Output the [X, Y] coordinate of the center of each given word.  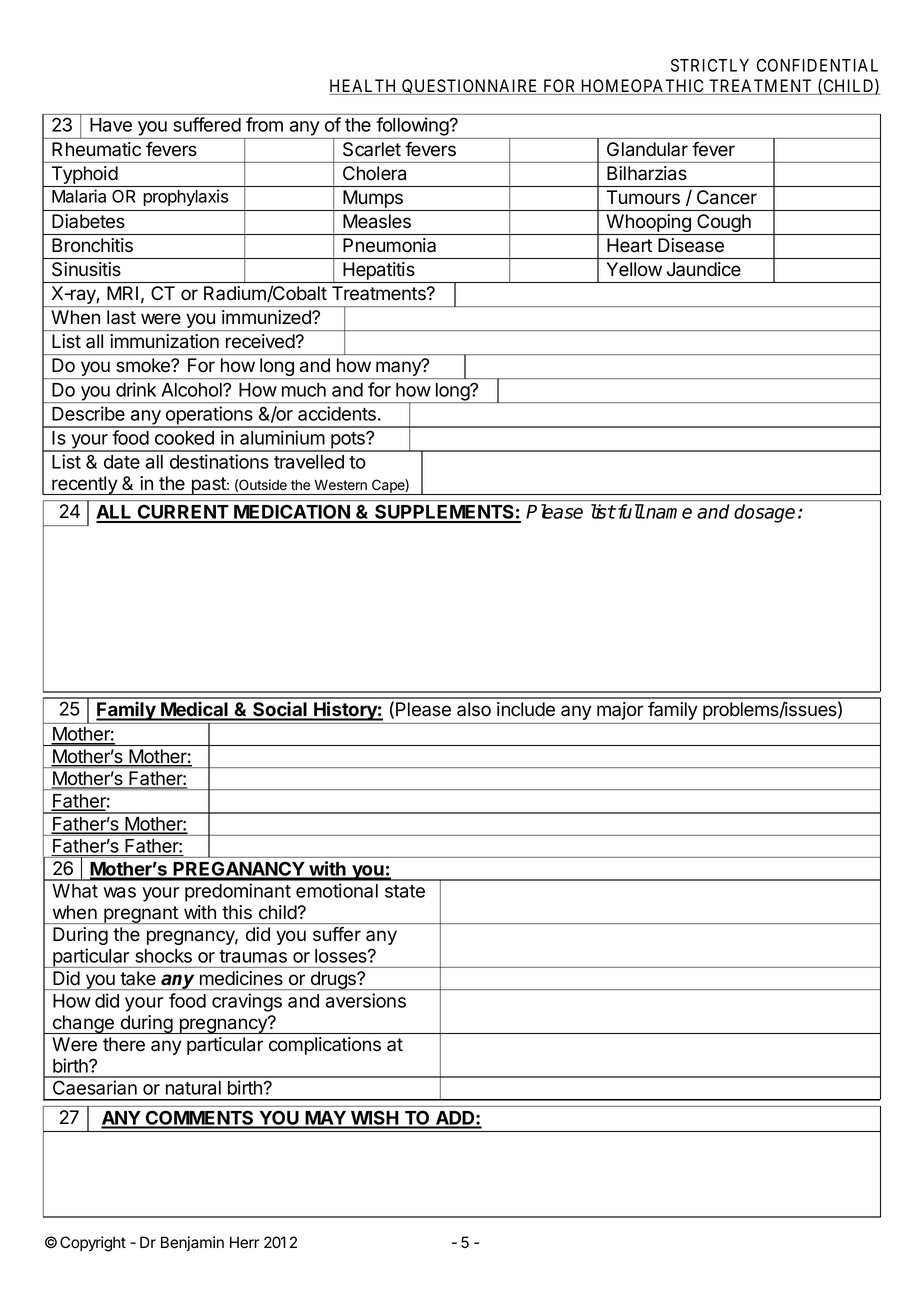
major [620, 711]
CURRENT [183, 513]
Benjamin [192, 1243]
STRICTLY [710, 65]
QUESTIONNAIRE [470, 87]
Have [111, 125]
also [474, 709]
